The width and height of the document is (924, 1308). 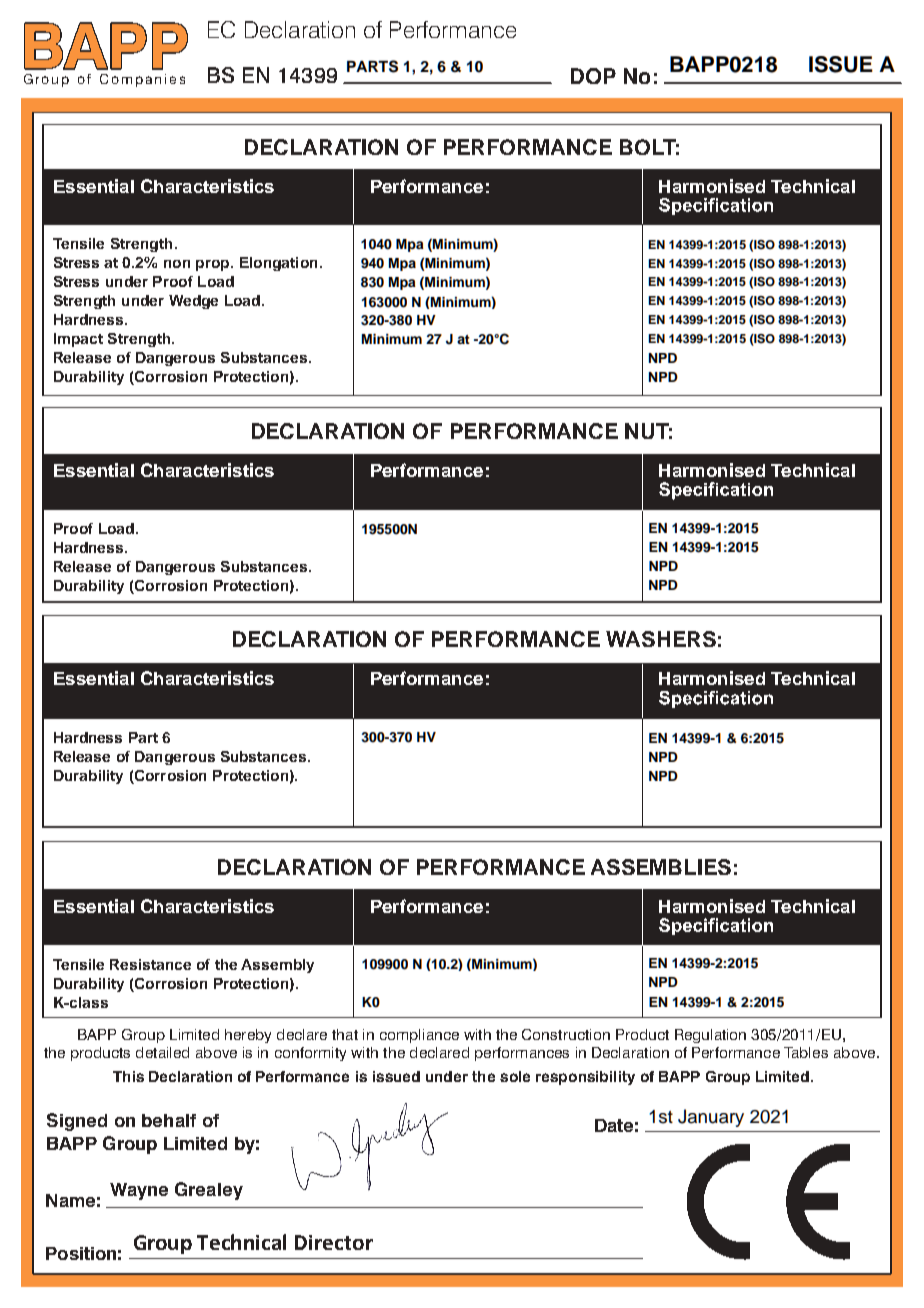 I want to click on ASSEMBLIES, so click(x=661, y=867).
